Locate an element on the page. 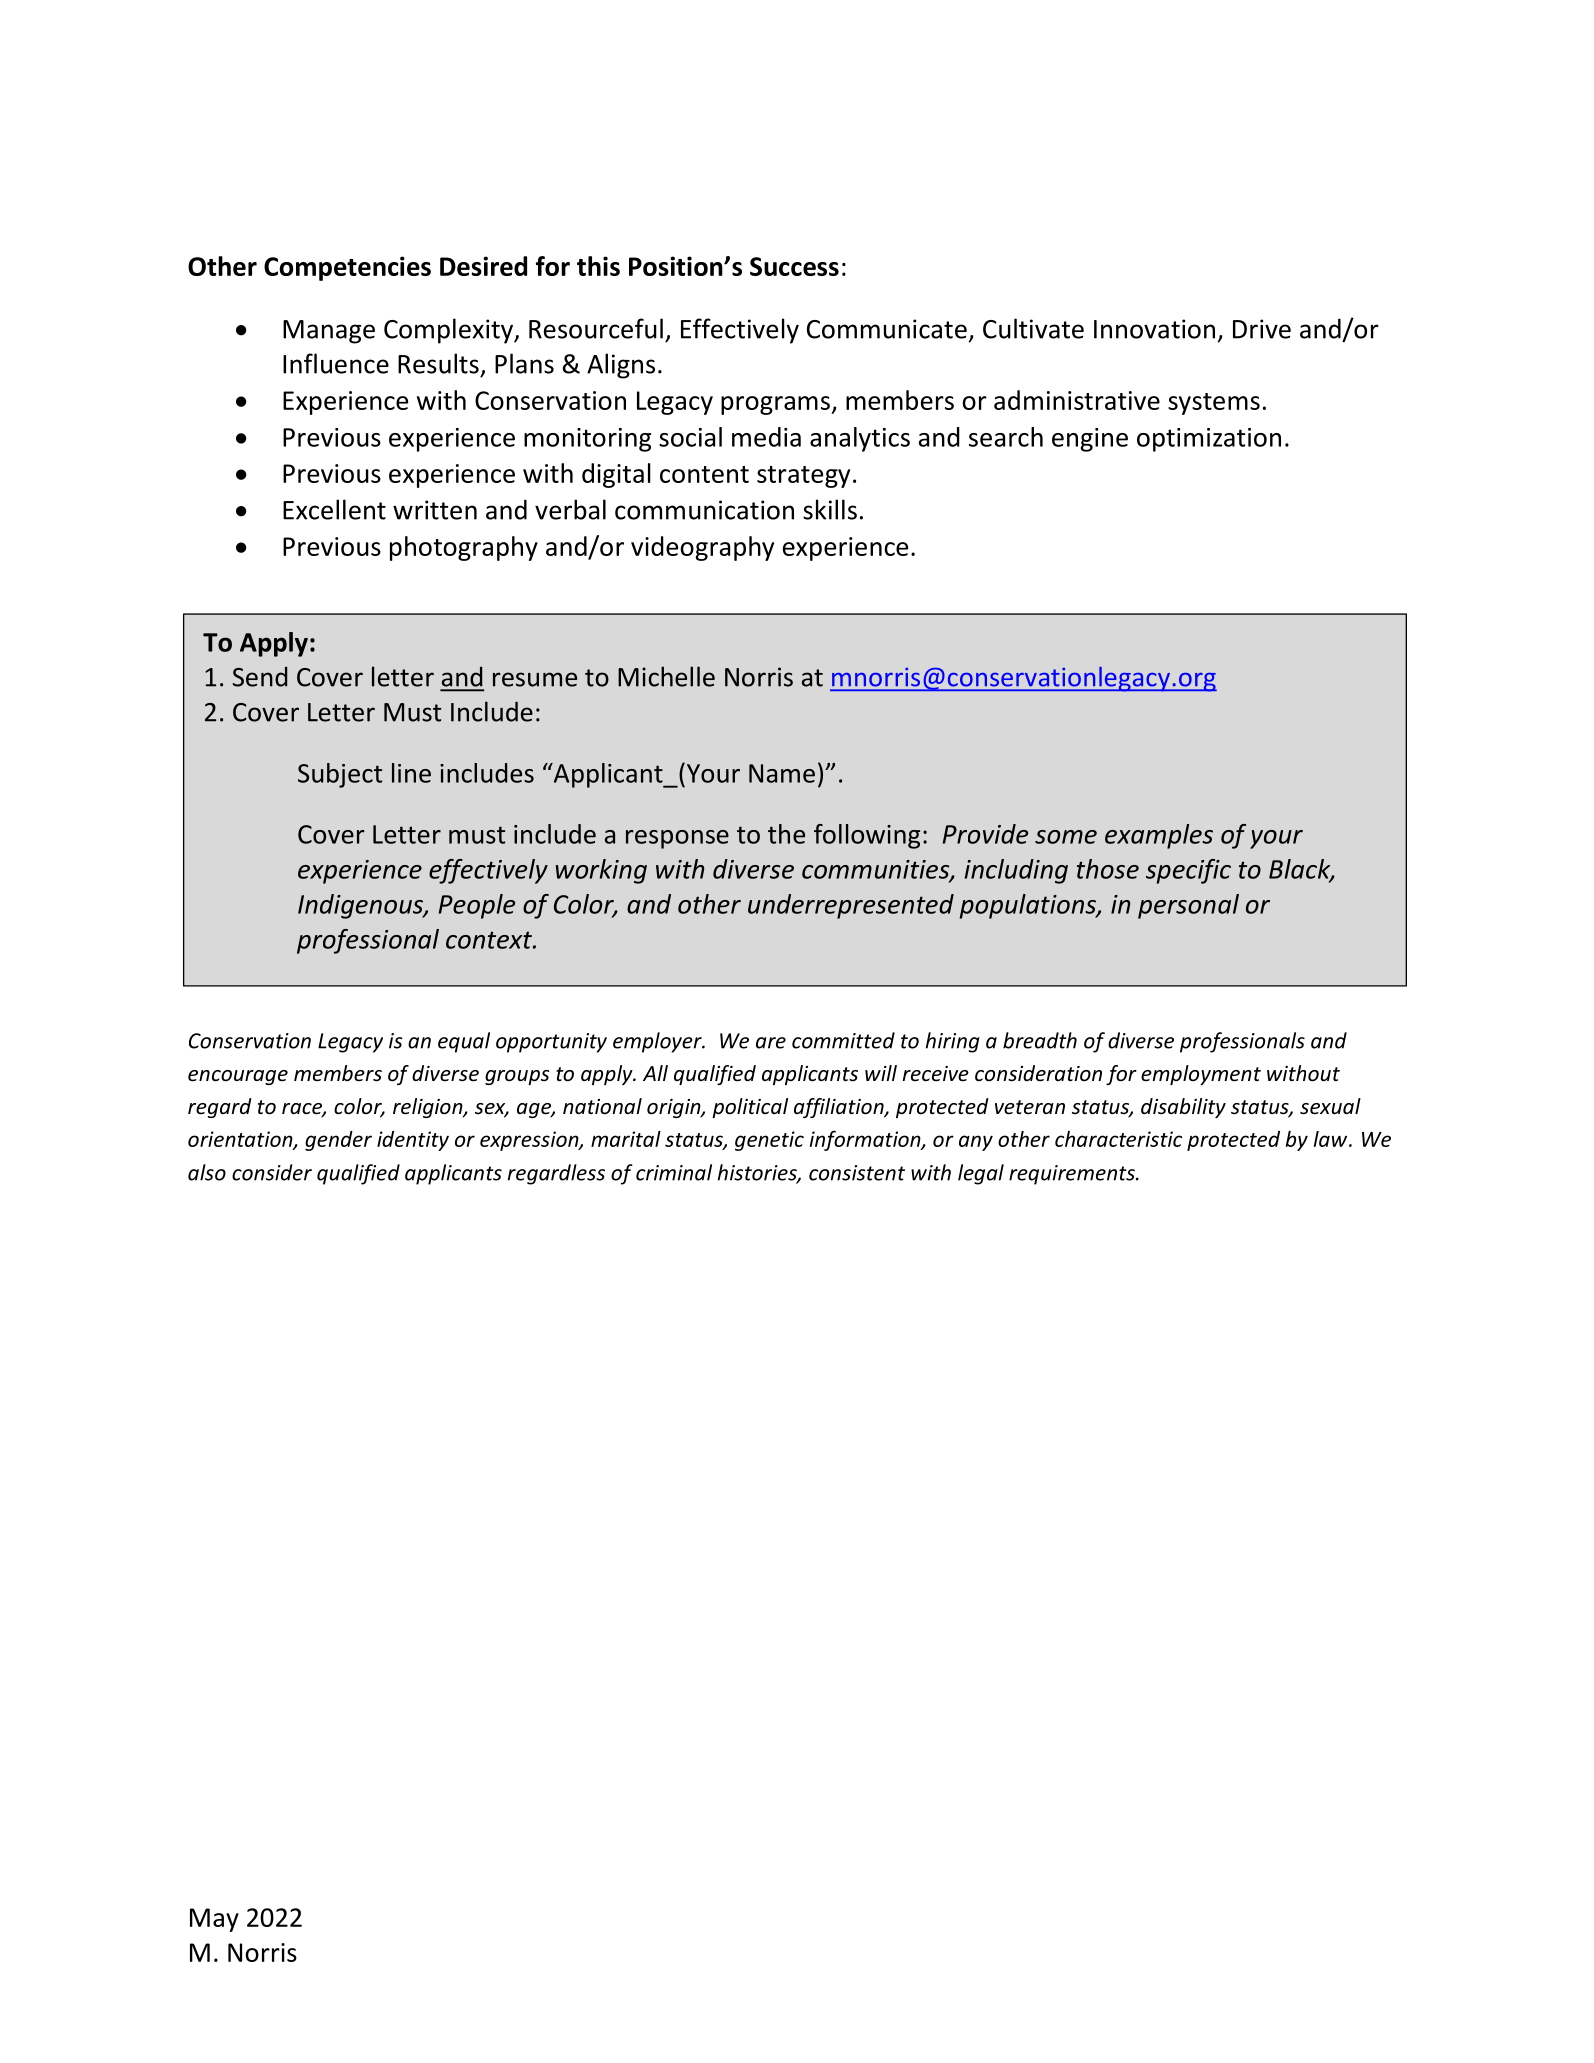  Success is located at coordinates (794, 266).
